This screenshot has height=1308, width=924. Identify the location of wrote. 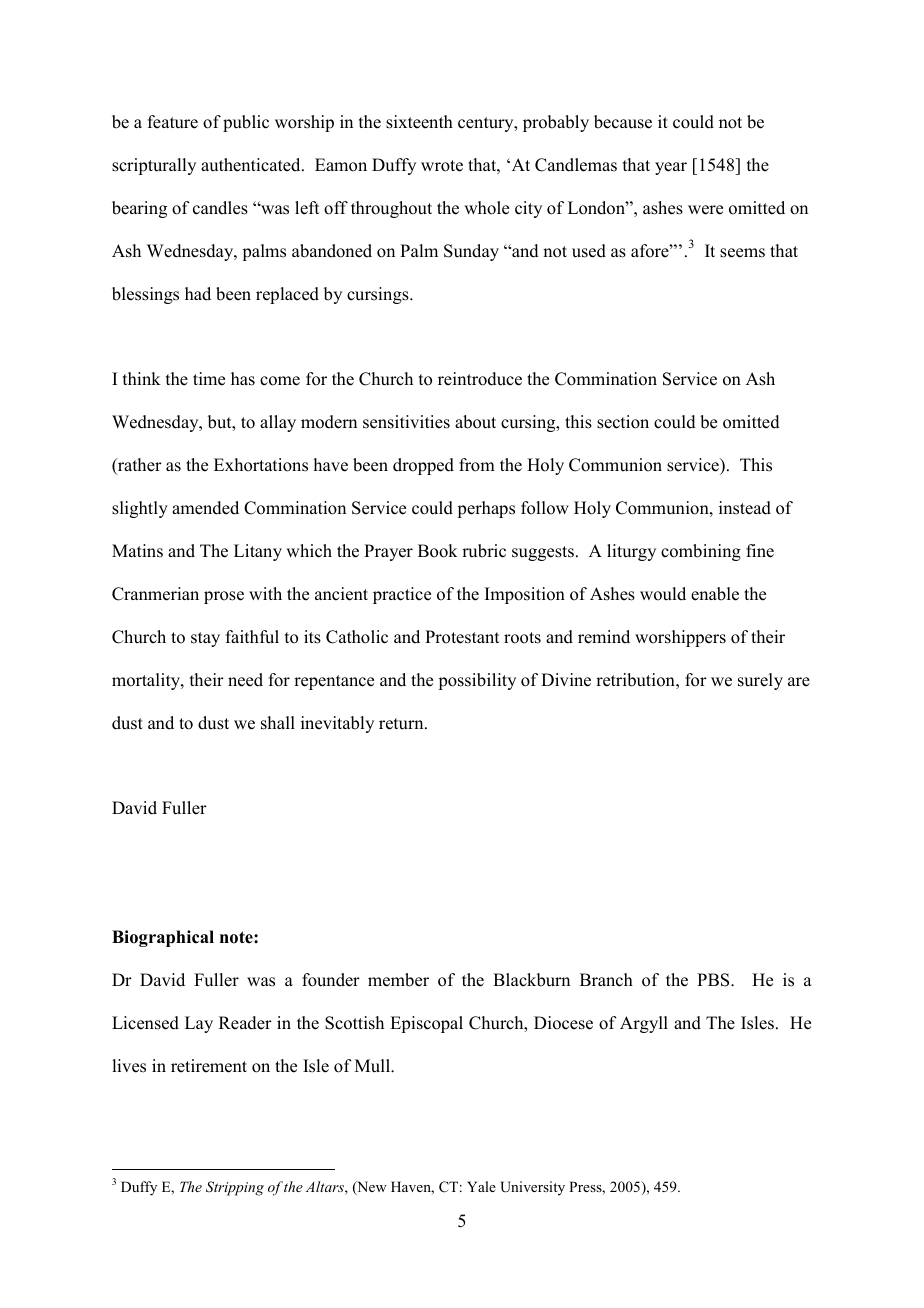
(442, 166).
